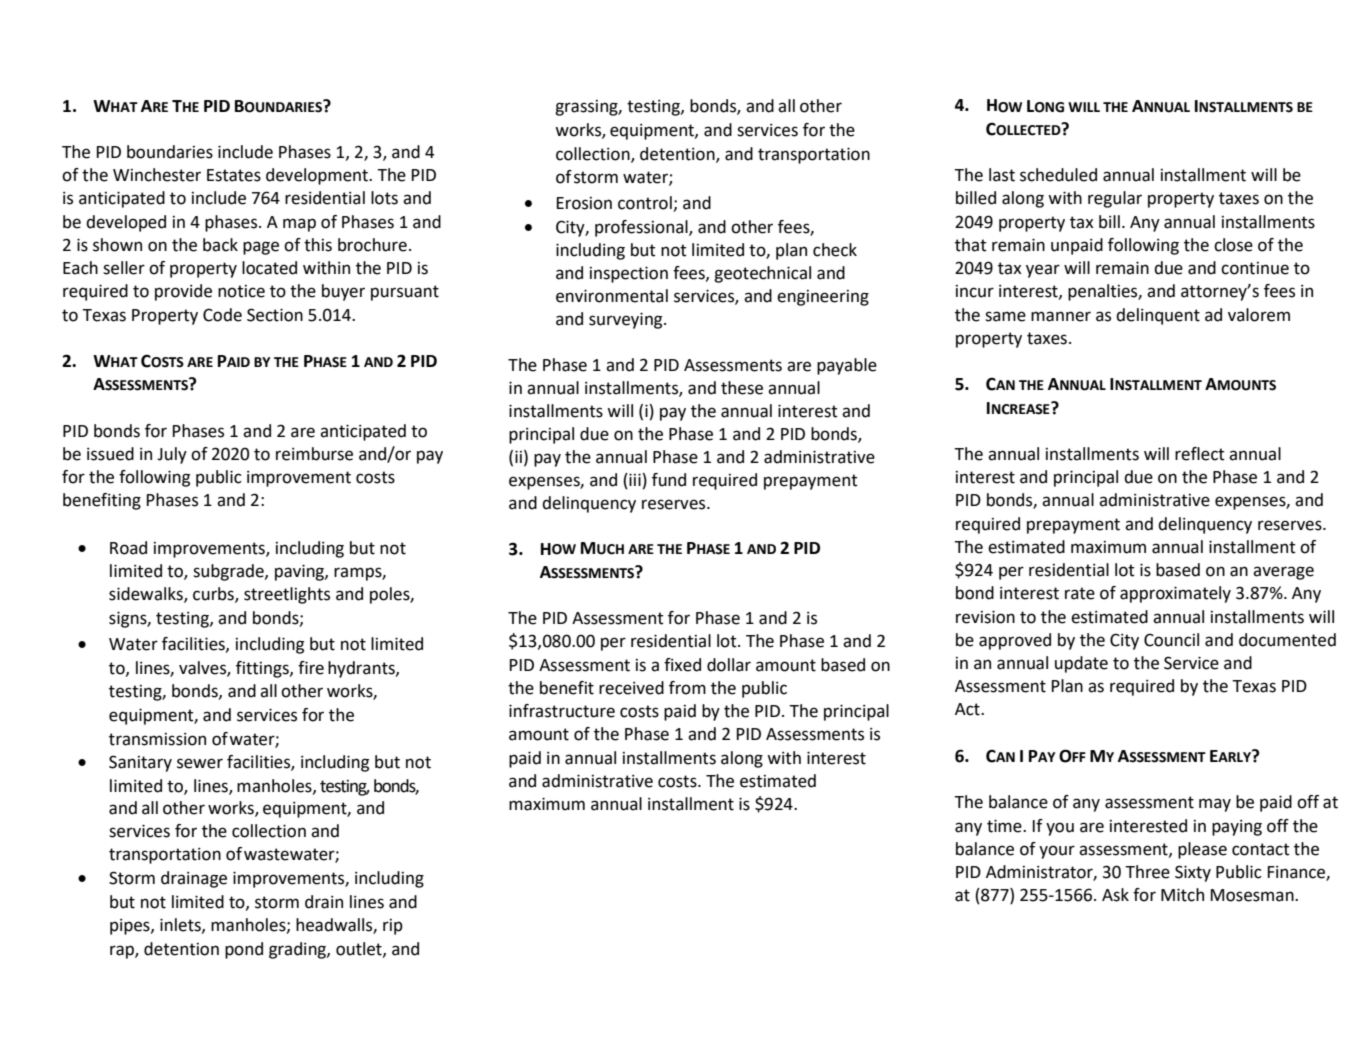  What do you see at coordinates (1175, 594) in the screenshot?
I see `approximately` at bounding box center [1175, 594].
